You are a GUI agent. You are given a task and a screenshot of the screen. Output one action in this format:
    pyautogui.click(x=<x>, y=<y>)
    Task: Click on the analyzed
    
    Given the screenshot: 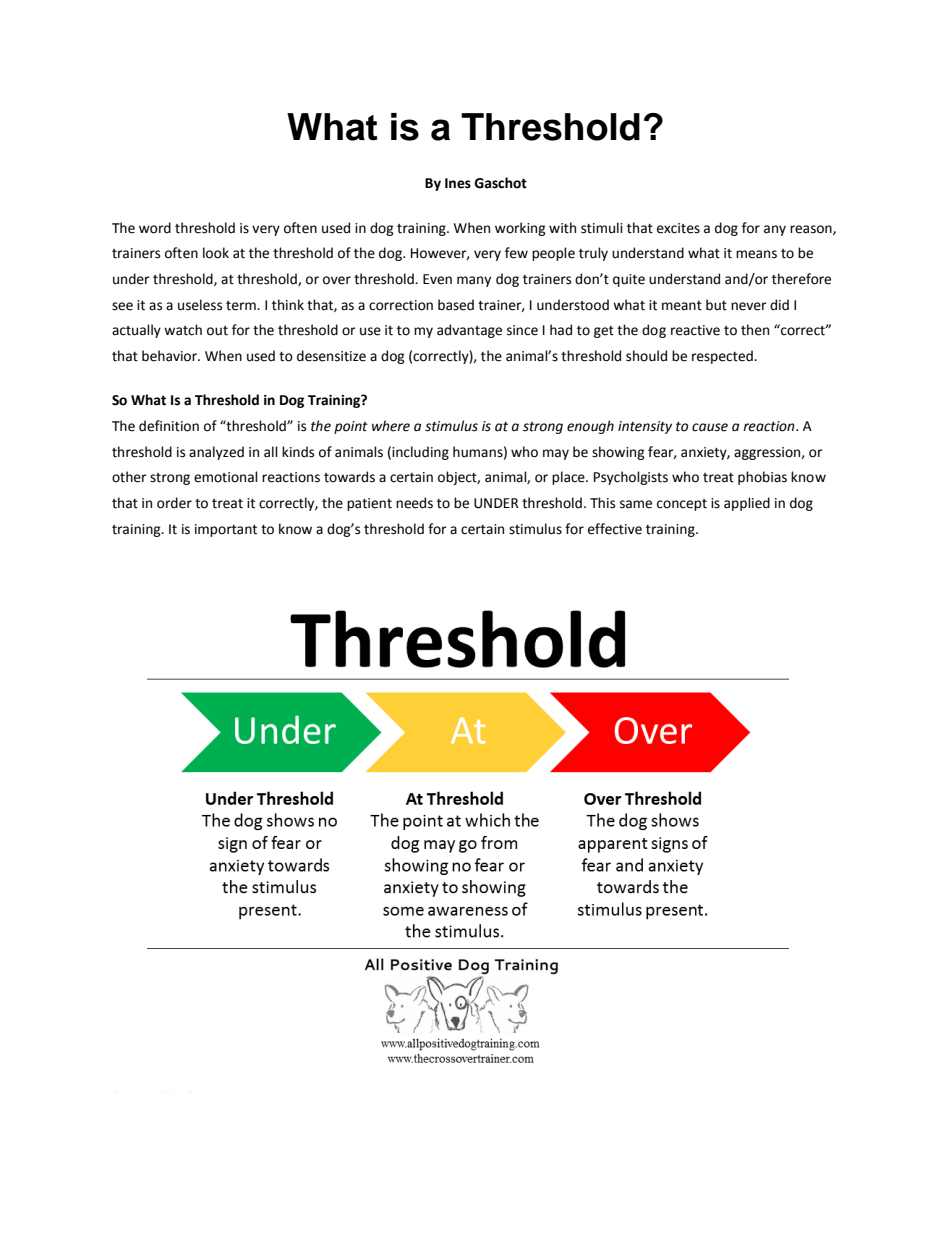 What is the action you would take?
    pyautogui.click(x=216, y=453)
